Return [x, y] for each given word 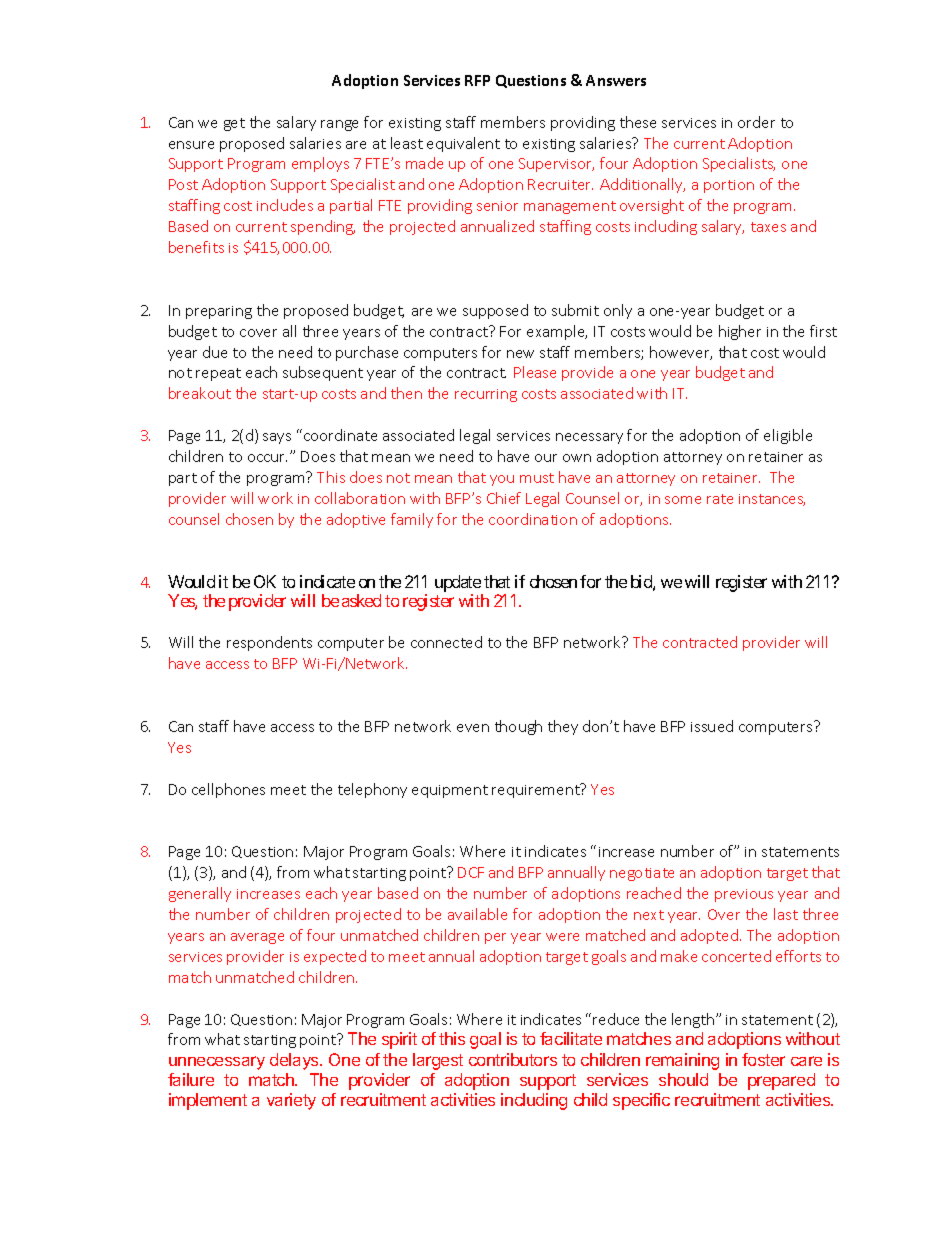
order [756, 122]
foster [763, 1059]
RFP [477, 80]
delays [295, 1061]
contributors [513, 1059]
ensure [191, 145]
